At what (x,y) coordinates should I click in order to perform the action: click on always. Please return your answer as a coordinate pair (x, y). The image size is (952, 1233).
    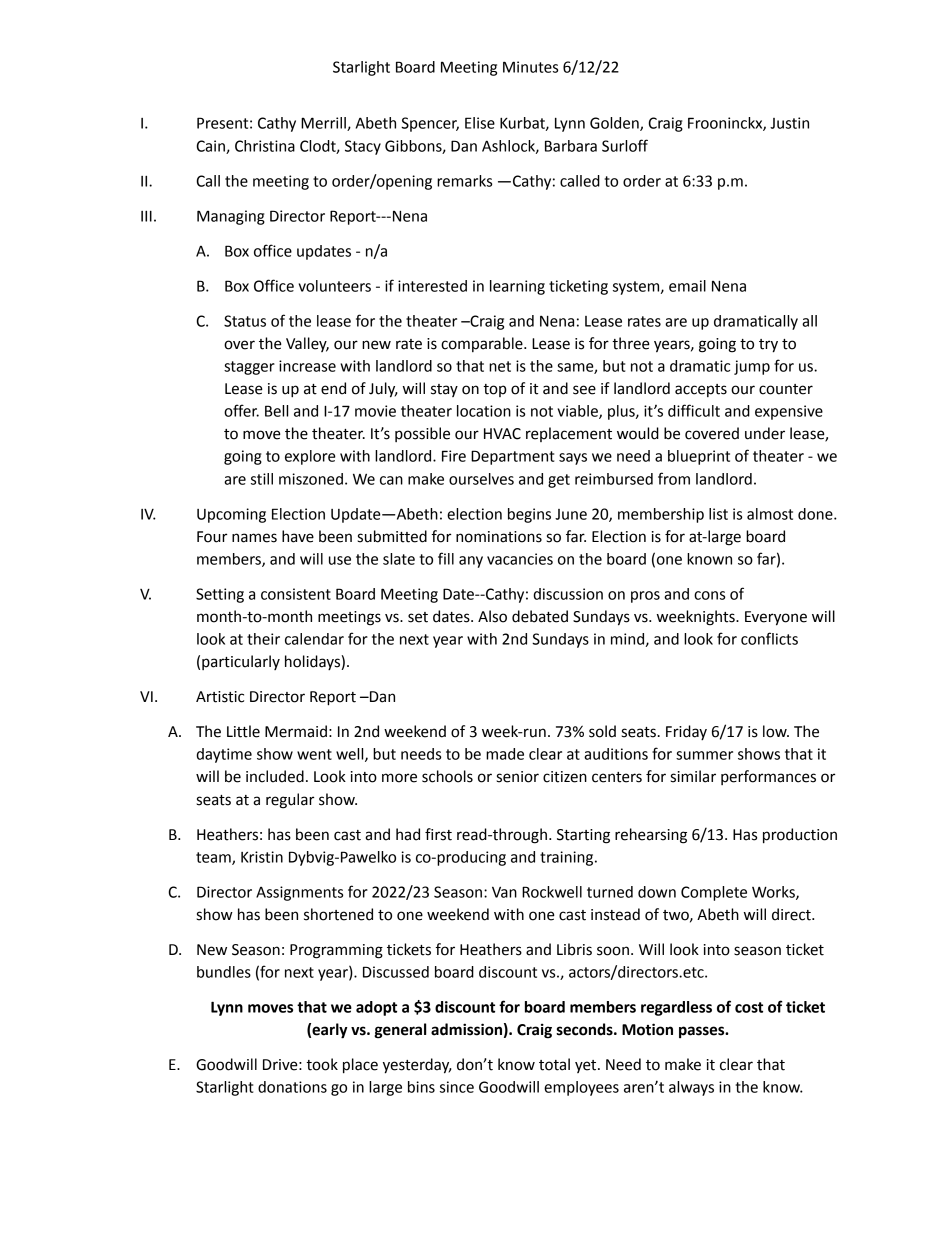
    Looking at the image, I should click on (691, 1088).
